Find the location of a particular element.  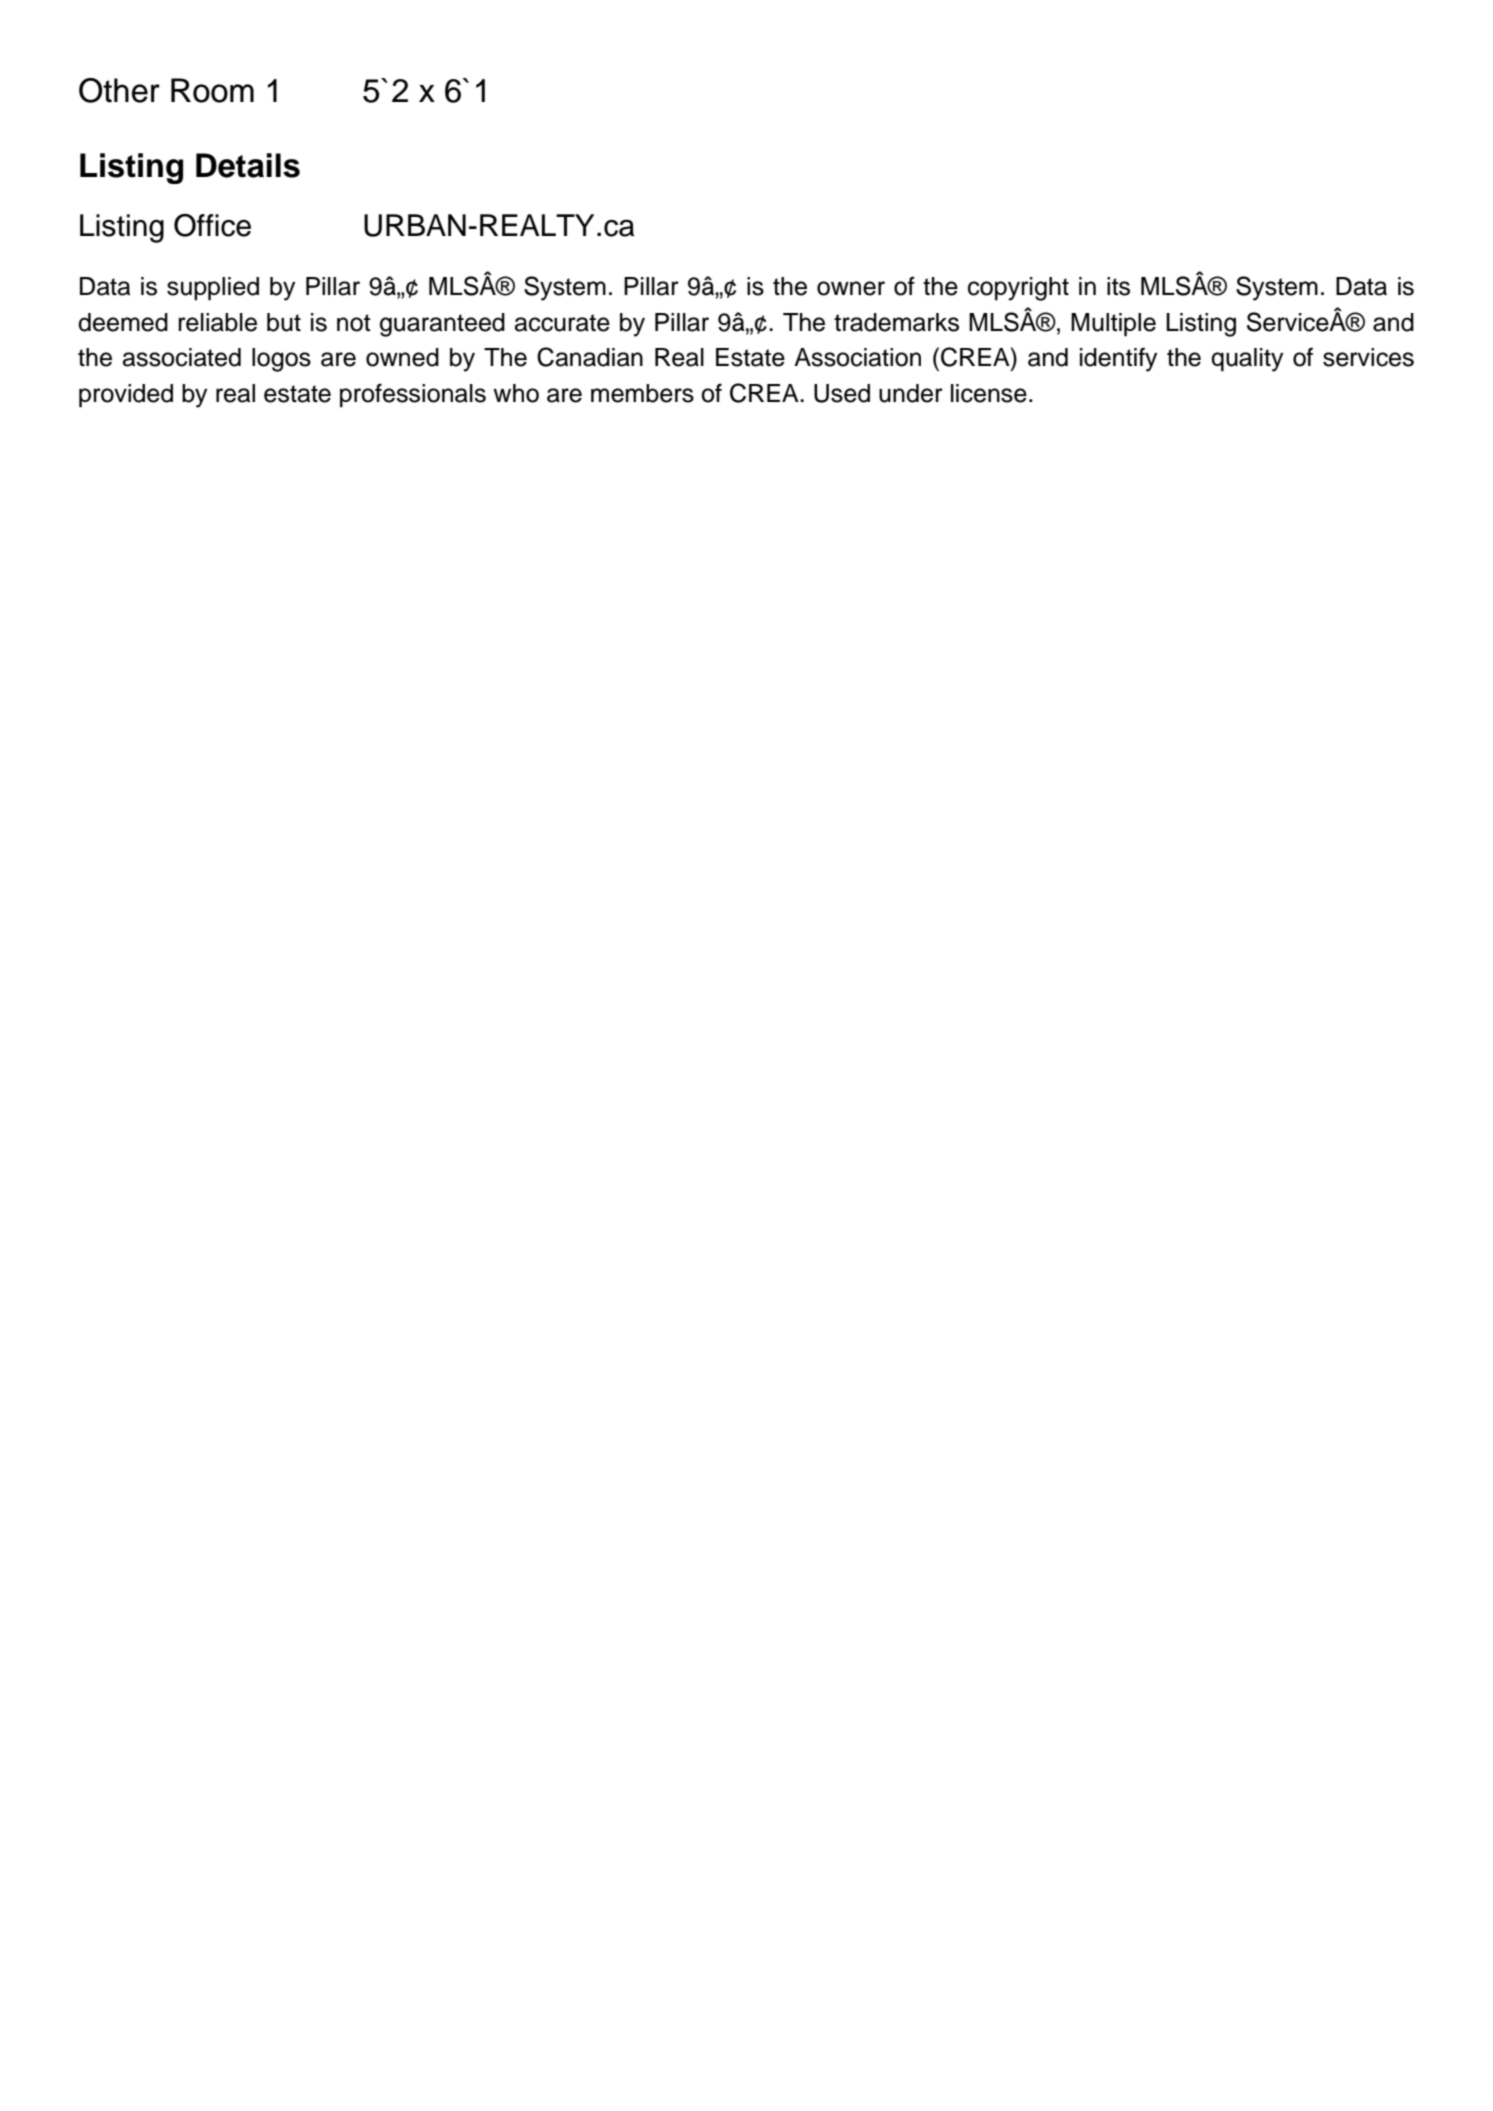

Details is located at coordinates (248, 165).
